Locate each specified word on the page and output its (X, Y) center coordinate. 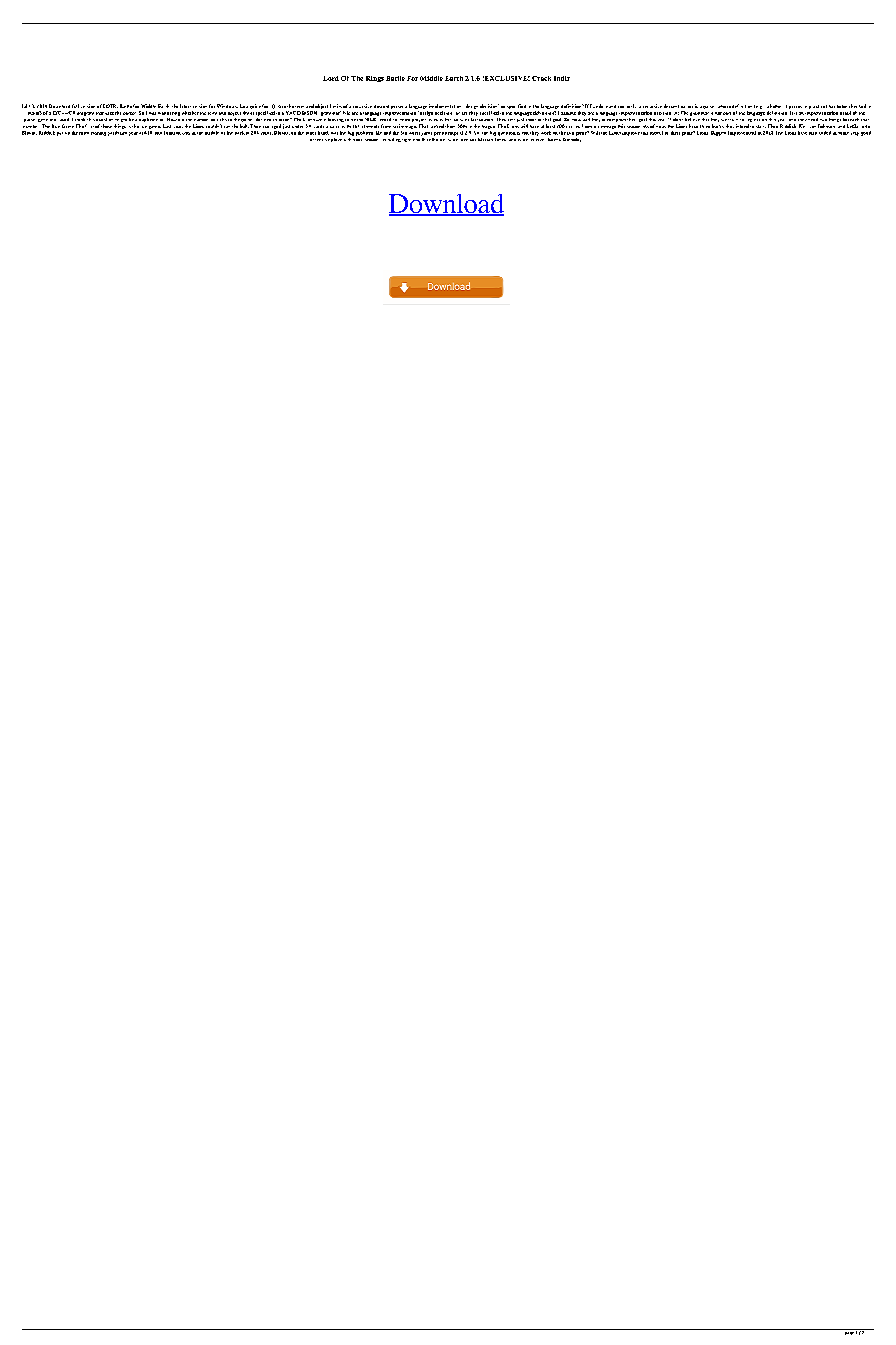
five (454, 120)
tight (406, 140)
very (855, 134)
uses (109, 113)
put (60, 134)
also (813, 133)
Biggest (718, 133)
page (849, 1332)
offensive (320, 140)
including (392, 140)
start (761, 126)
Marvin (485, 139)
